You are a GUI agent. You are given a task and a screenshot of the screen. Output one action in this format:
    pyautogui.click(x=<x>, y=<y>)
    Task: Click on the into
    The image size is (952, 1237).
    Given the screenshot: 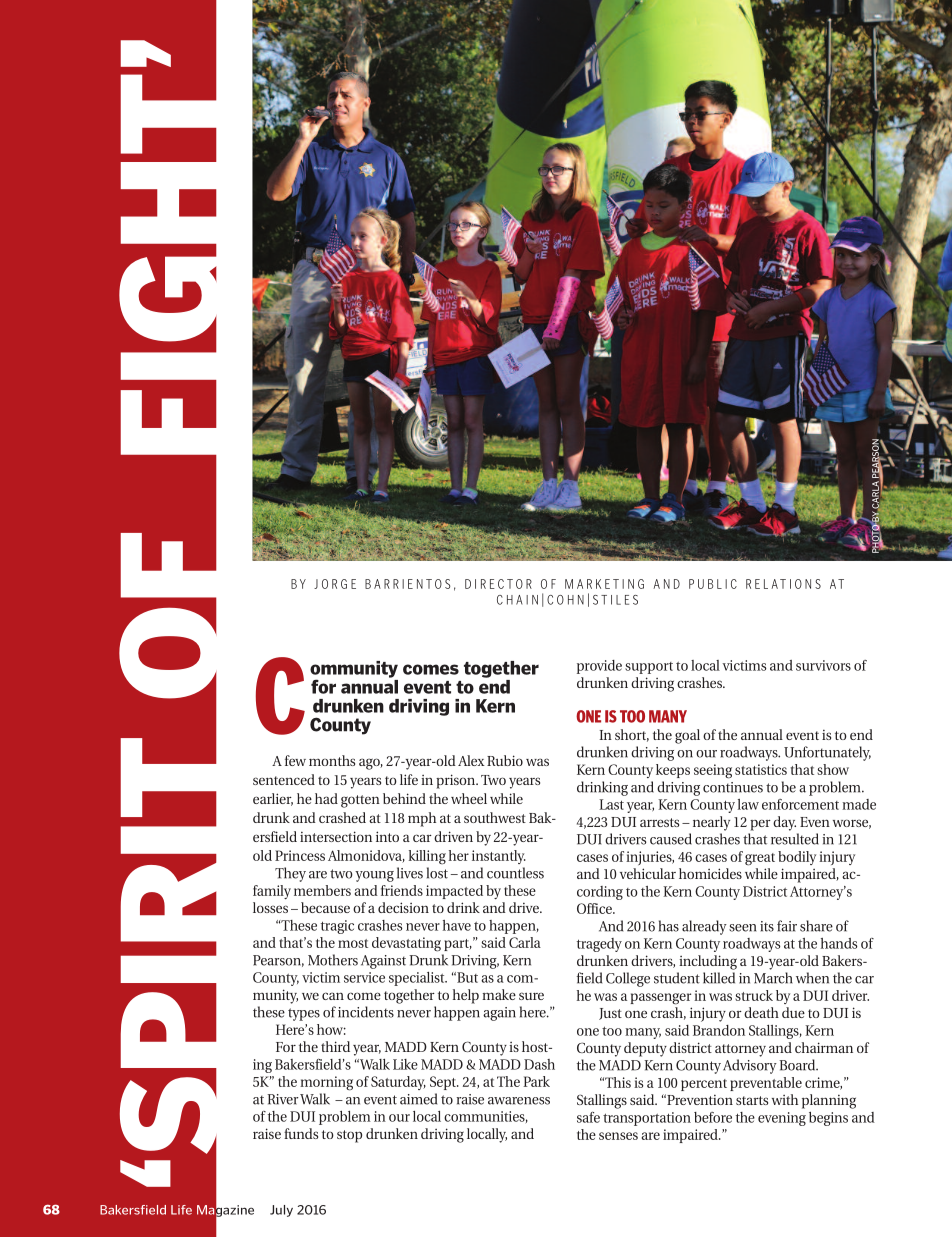 What is the action you would take?
    pyautogui.click(x=387, y=836)
